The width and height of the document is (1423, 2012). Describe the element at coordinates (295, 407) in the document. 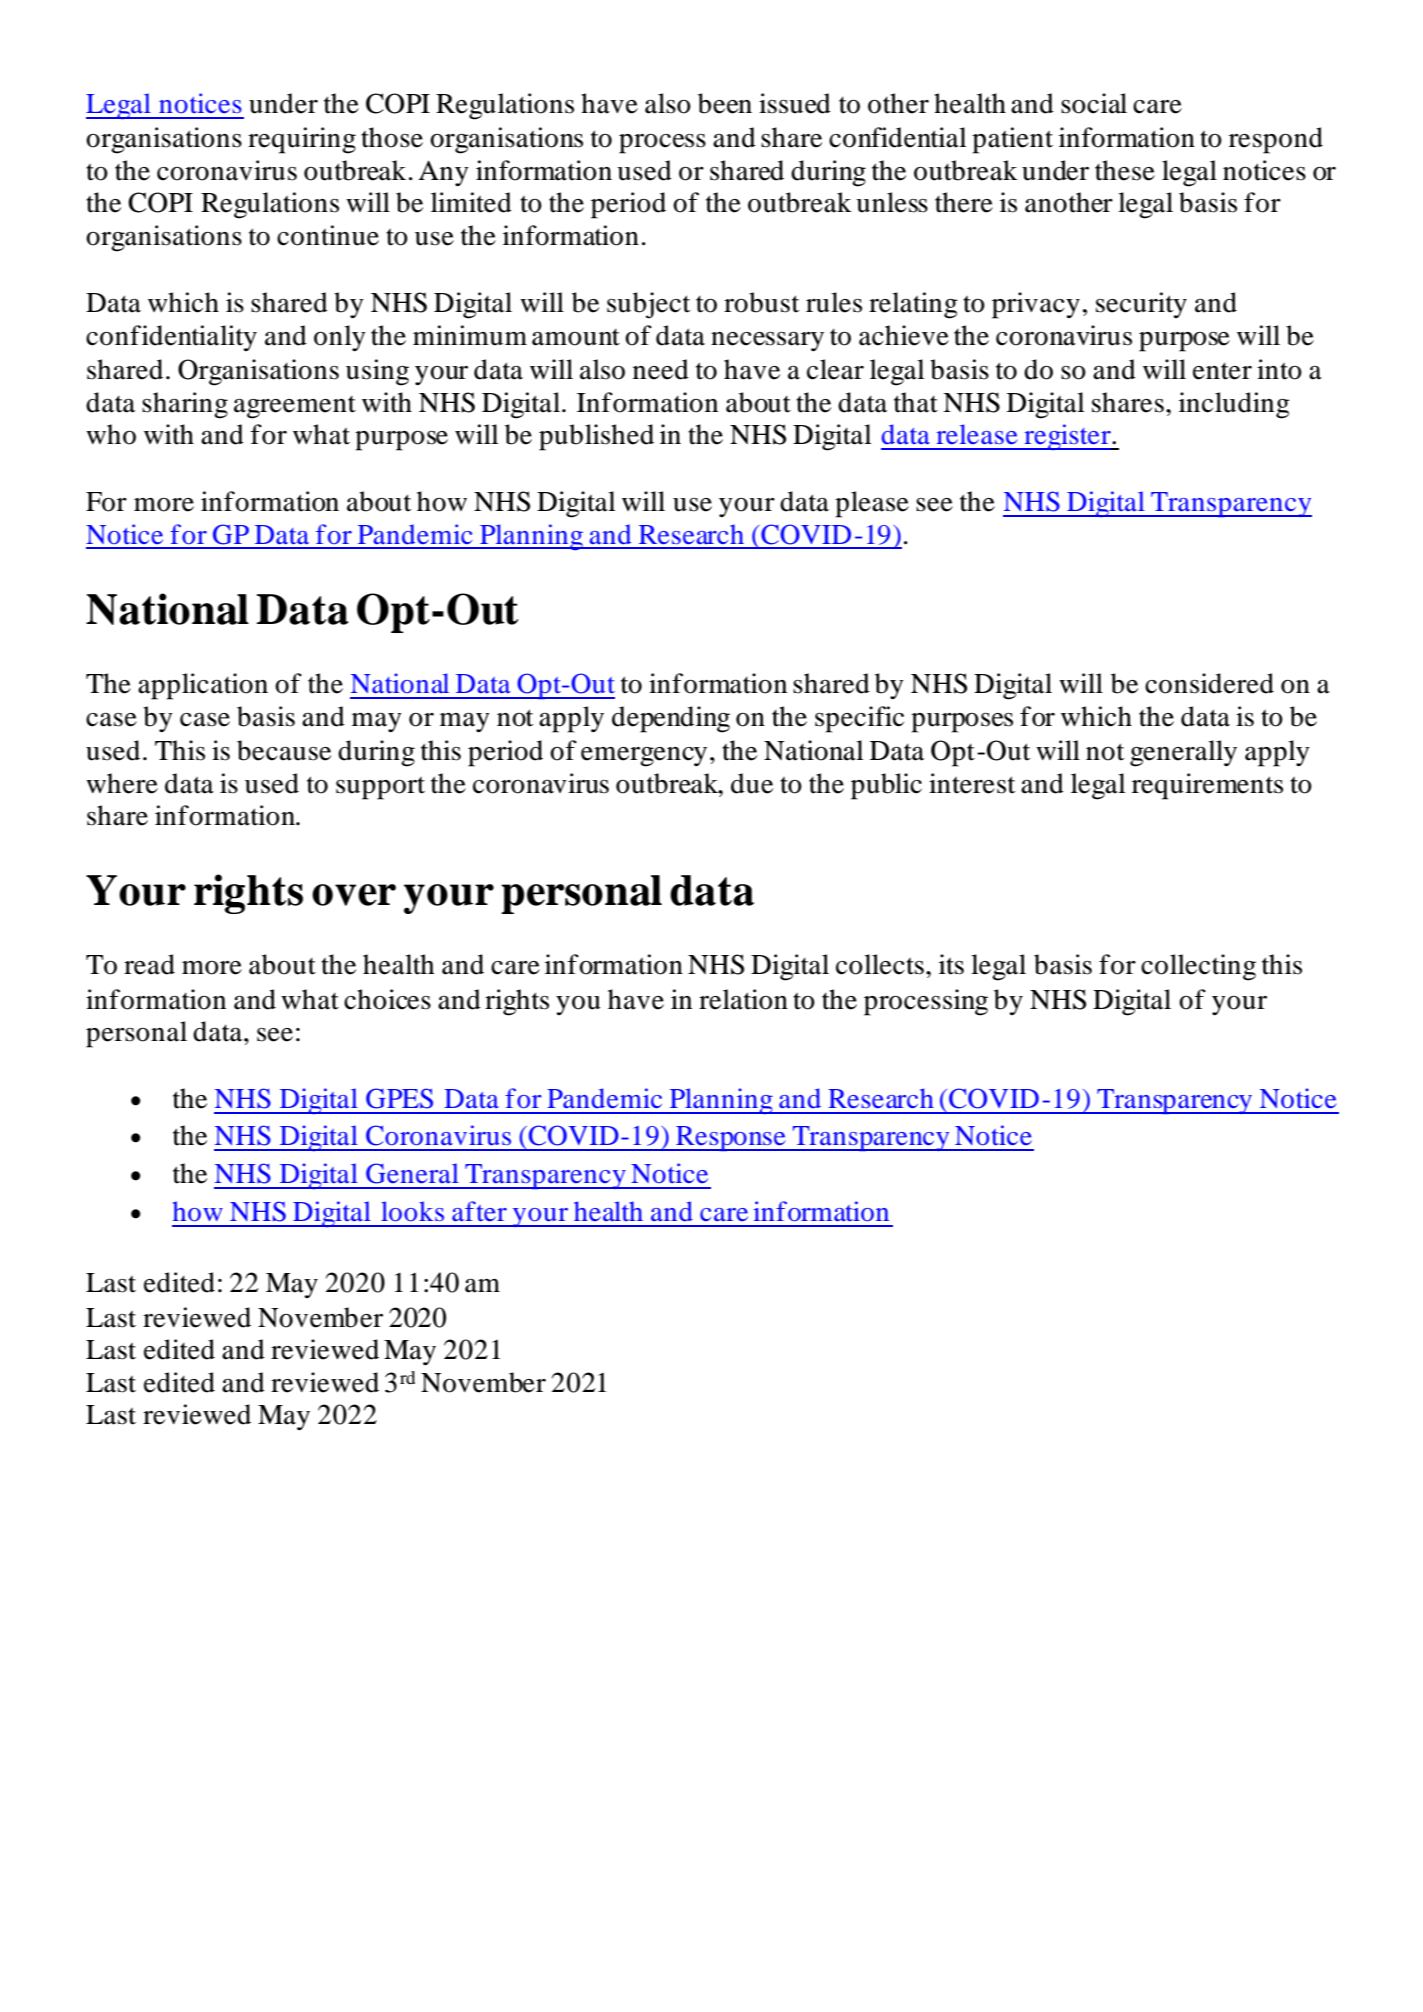

I see `agreement` at that location.
